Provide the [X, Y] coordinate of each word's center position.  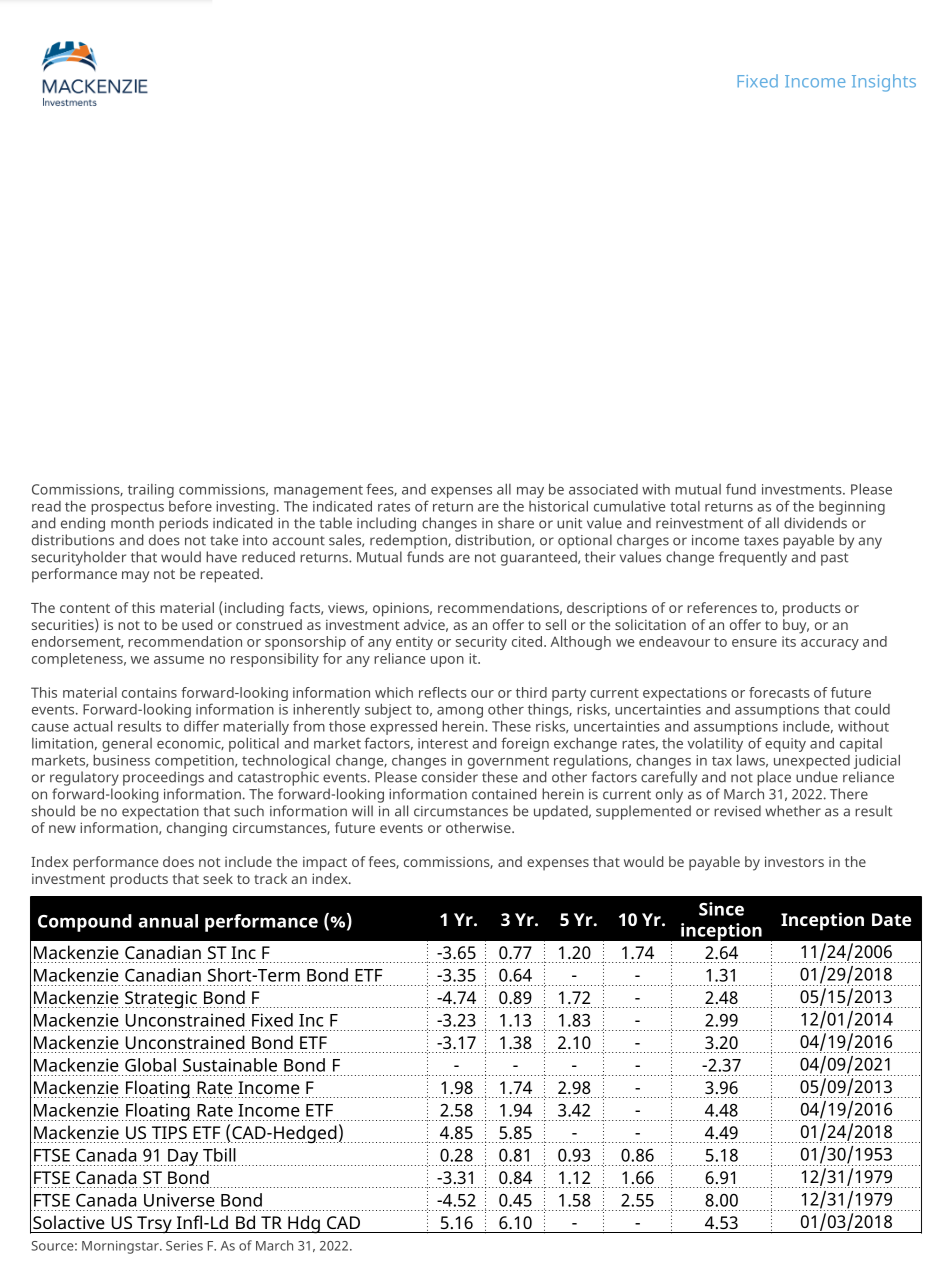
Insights [884, 83]
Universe [179, 1200]
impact [325, 863]
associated [603, 489]
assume [179, 660]
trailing [151, 491]
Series [184, 1246]
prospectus [127, 508]
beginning [852, 508]
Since [721, 909]
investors [794, 861]
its [789, 641]
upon [447, 661]
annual [168, 921]
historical [558, 506]
